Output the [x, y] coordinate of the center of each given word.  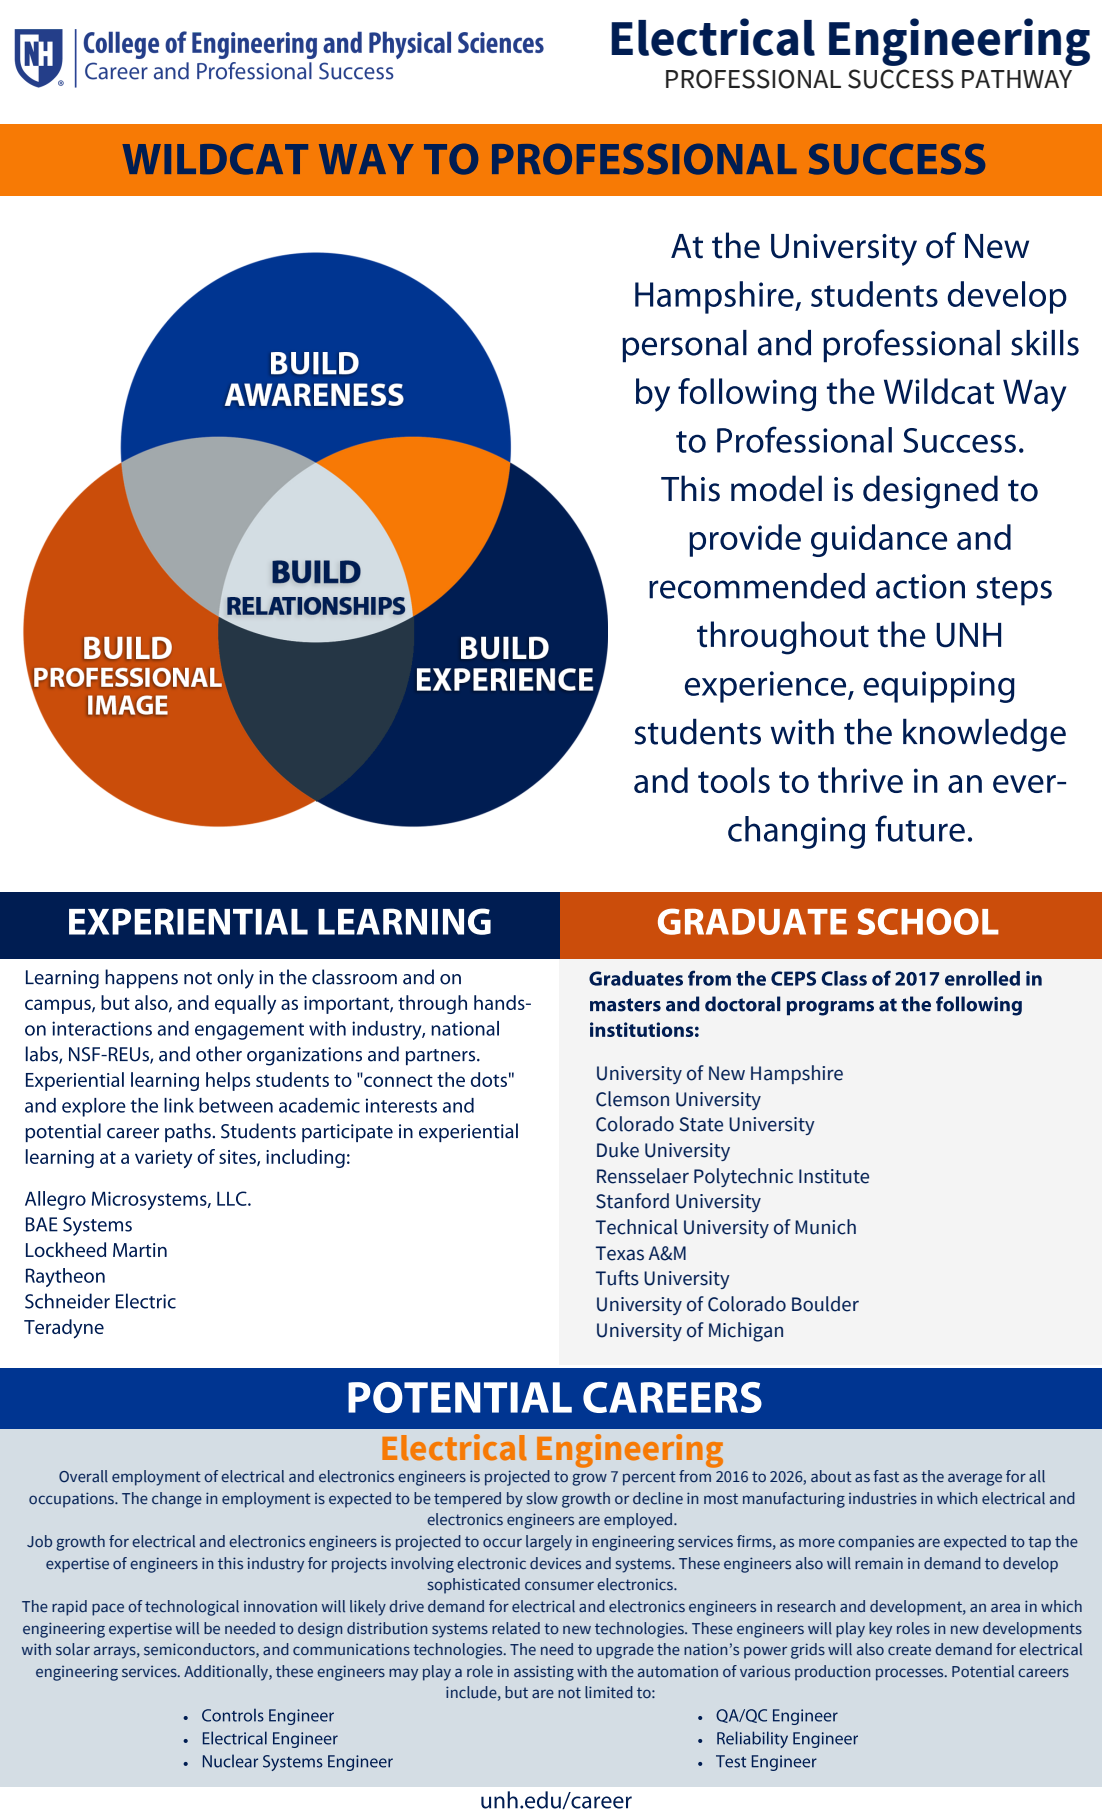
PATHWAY [1017, 79]
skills [1045, 343]
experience [767, 687]
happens [141, 978]
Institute [834, 1176]
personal [684, 346]
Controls [233, 1715]
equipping [939, 687]
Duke [618, 1150]
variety [163, 1159]
